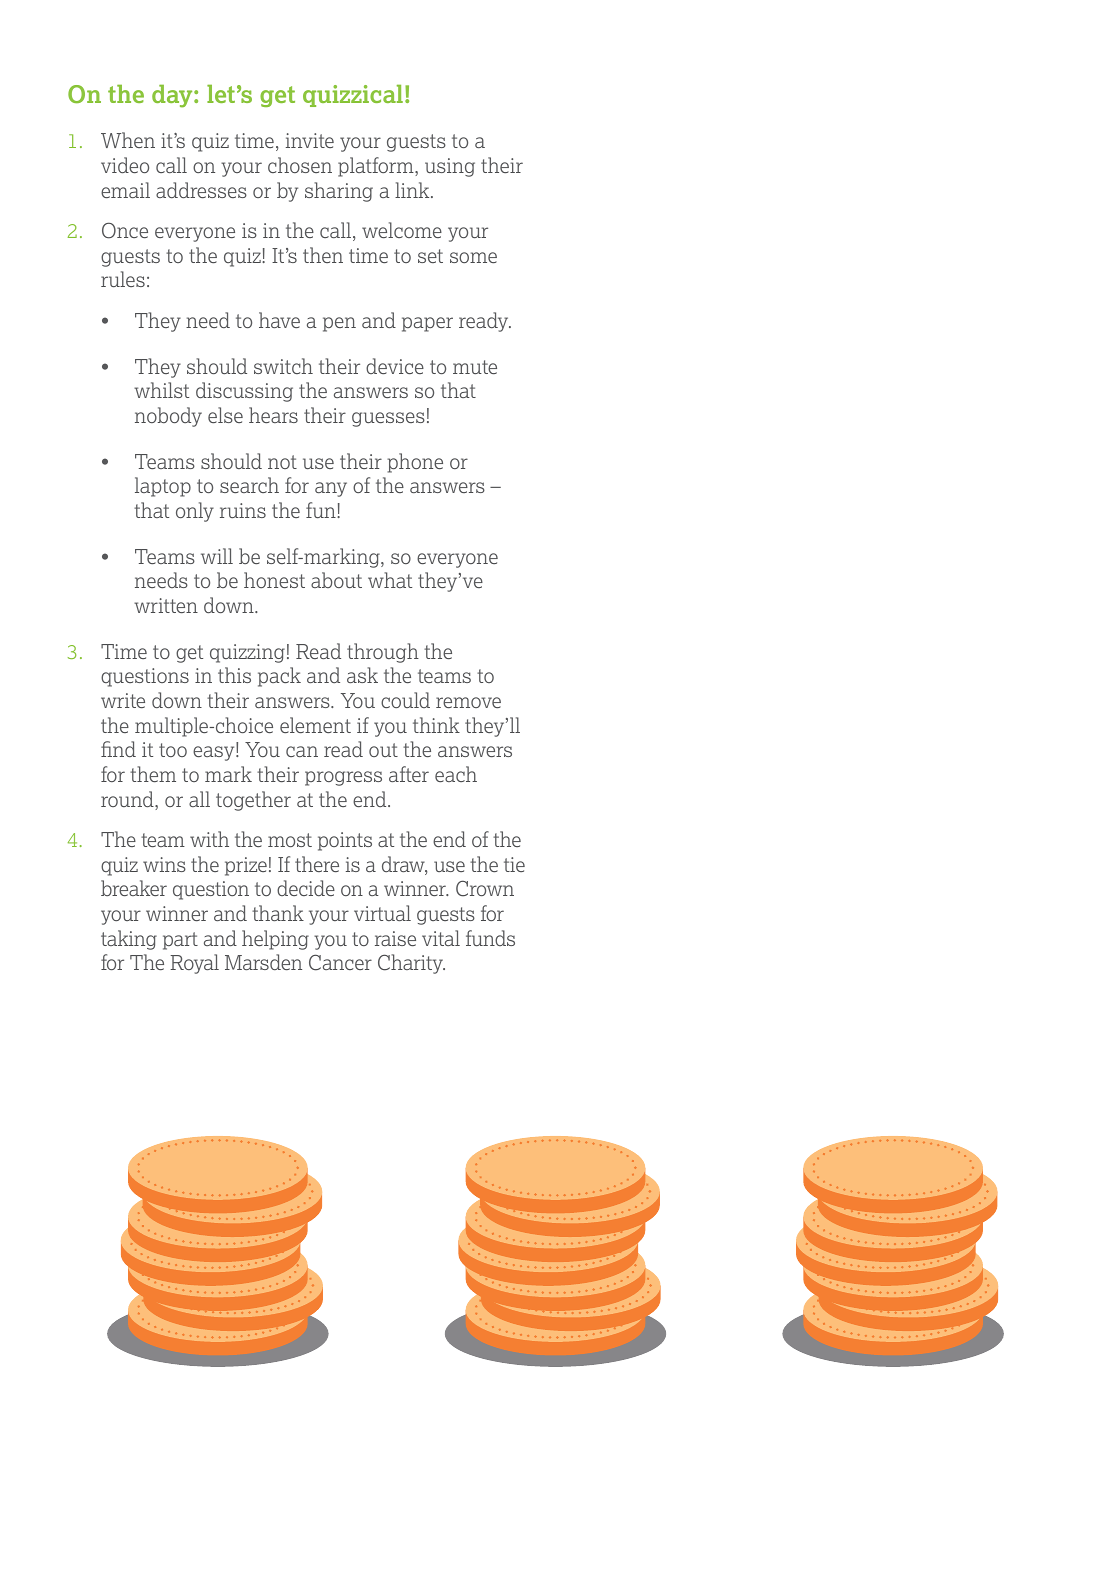 The image size is (1111, 1571). What do you see at coordinates (310, 140) in the screenshot?
I see `invite` at bounding box center [310, 140].
